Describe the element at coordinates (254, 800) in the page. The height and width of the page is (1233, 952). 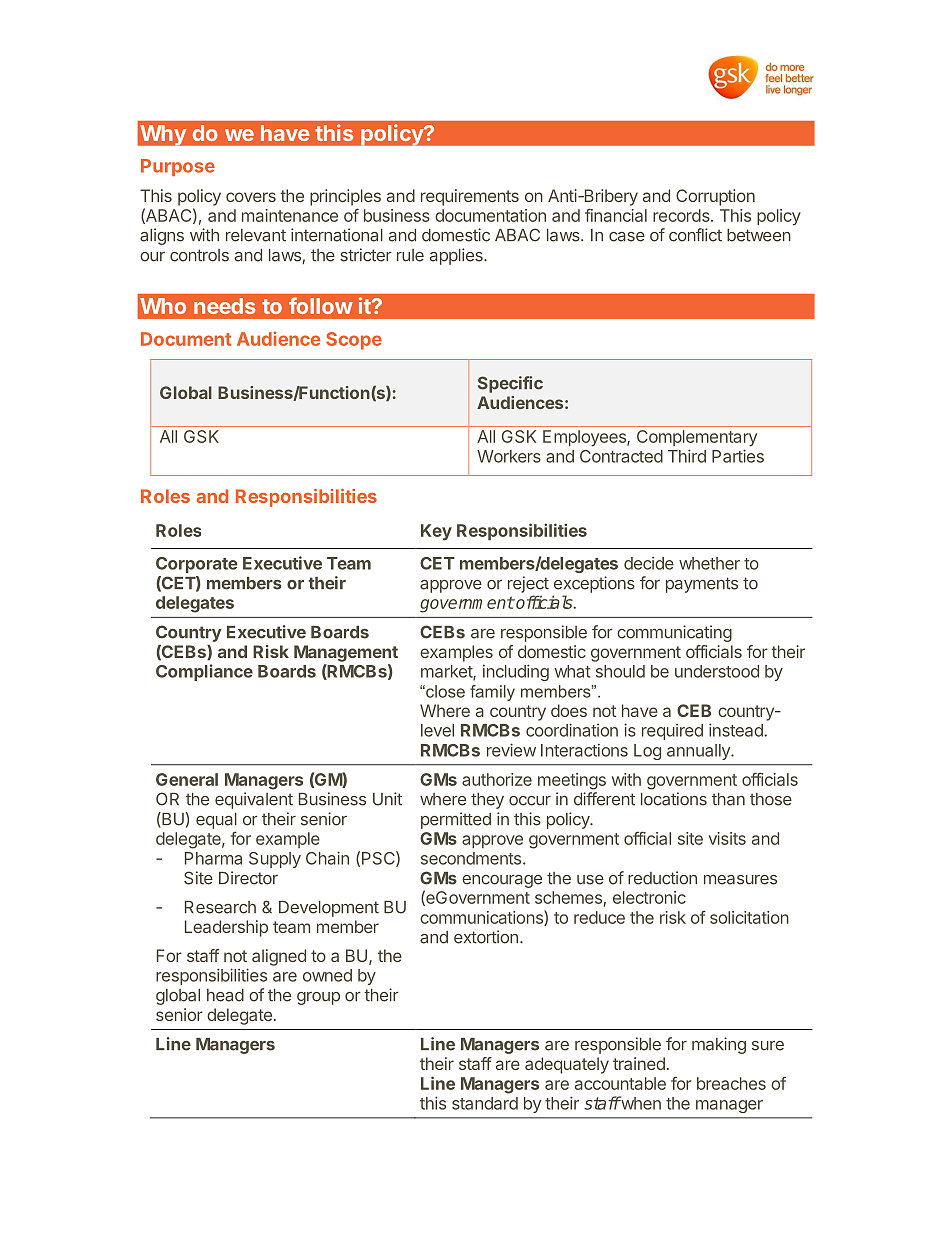
I see `equivalent` at that location.
